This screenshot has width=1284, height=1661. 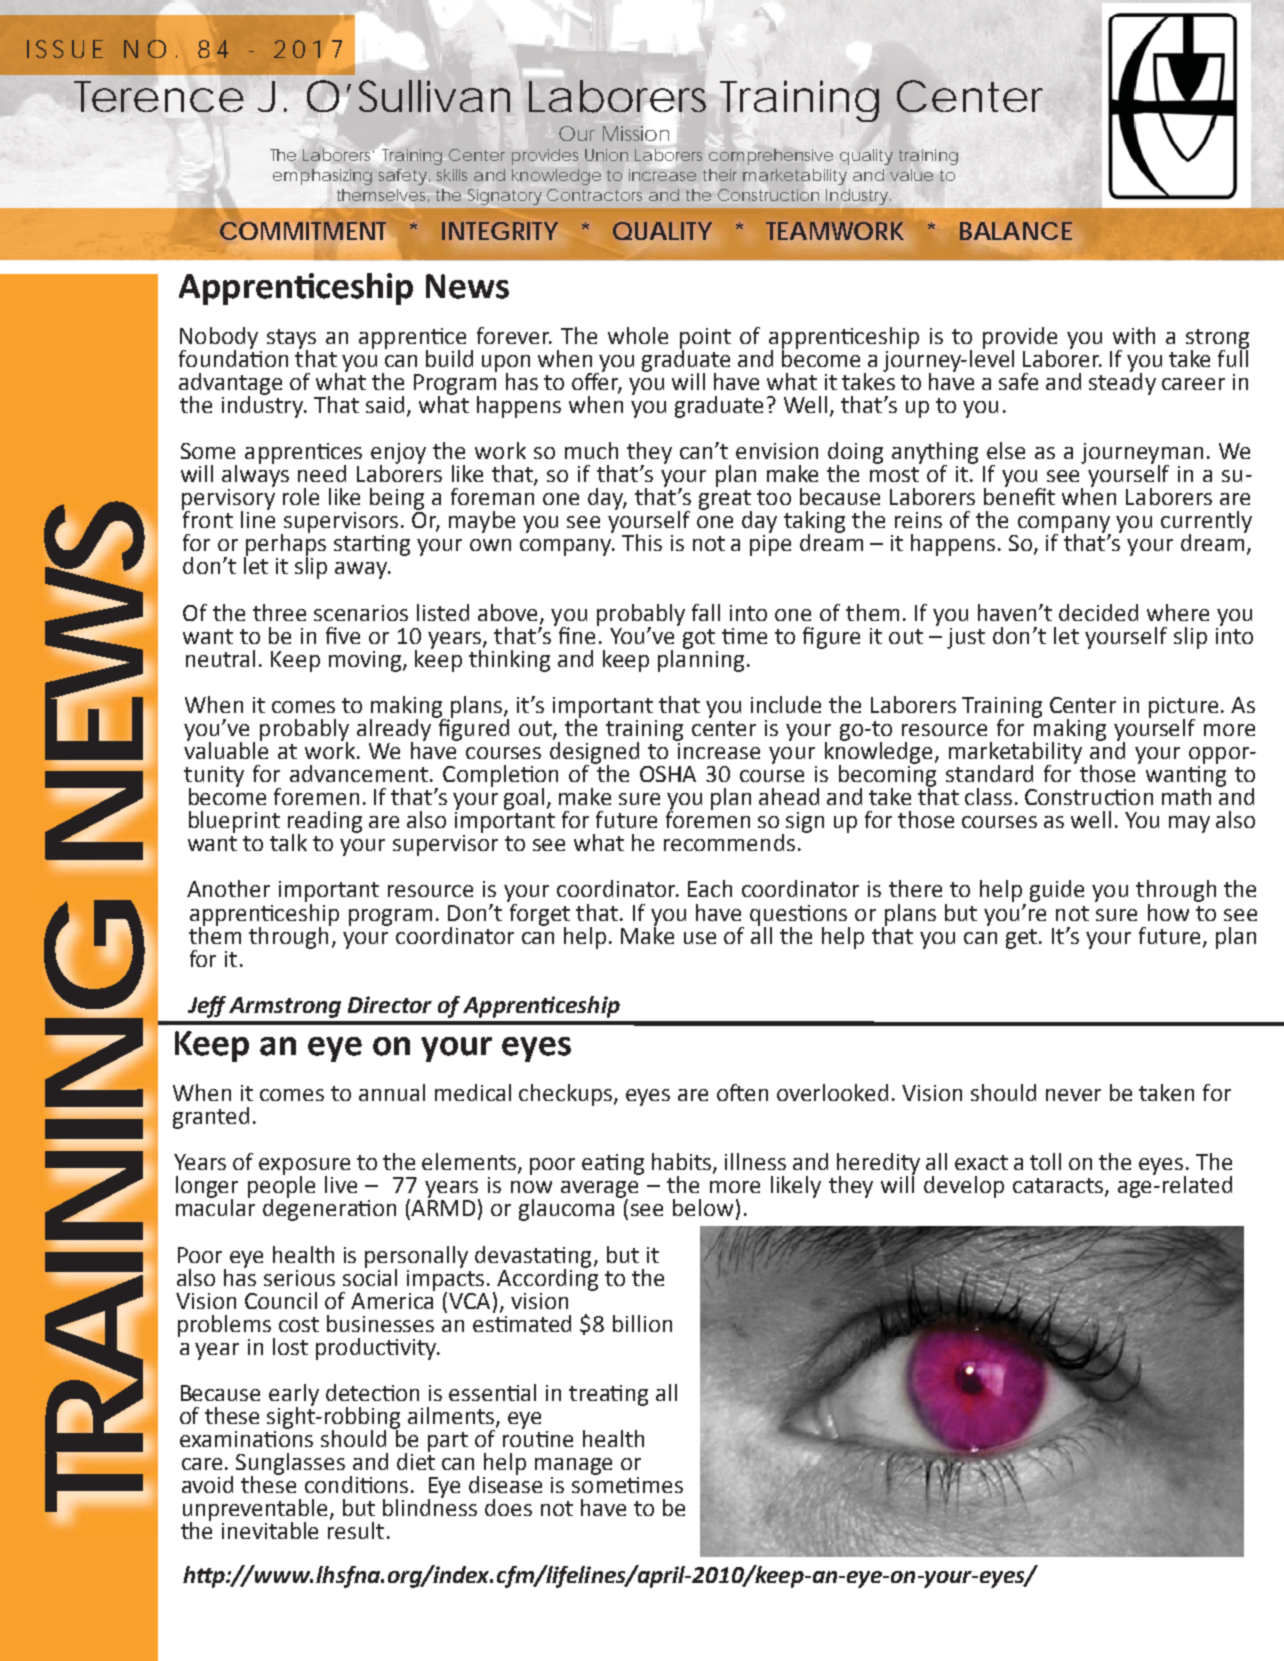 I want to click on else, so click(x=1006, y=450).
